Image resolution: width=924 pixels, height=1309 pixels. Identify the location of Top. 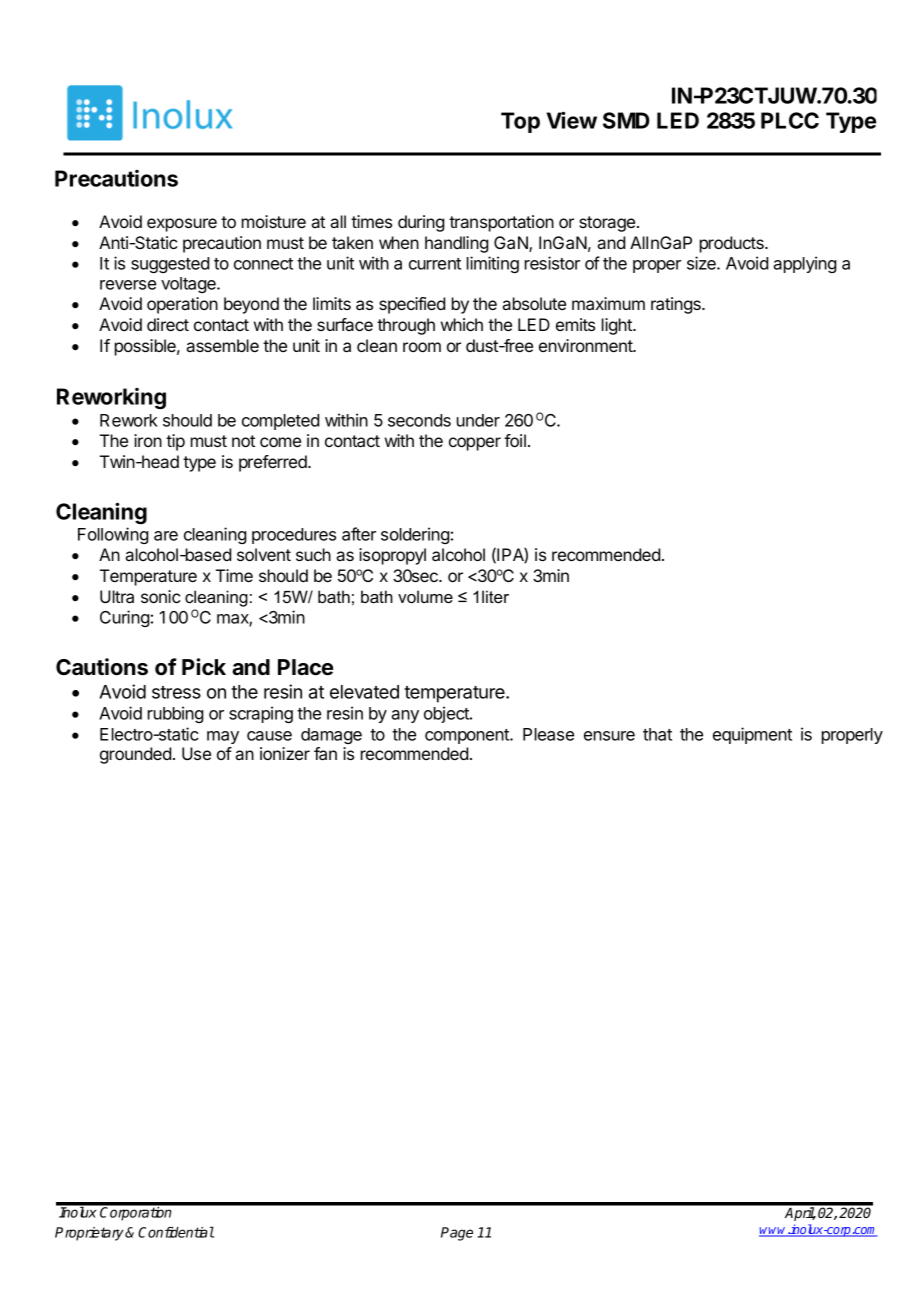
(520, 122).
